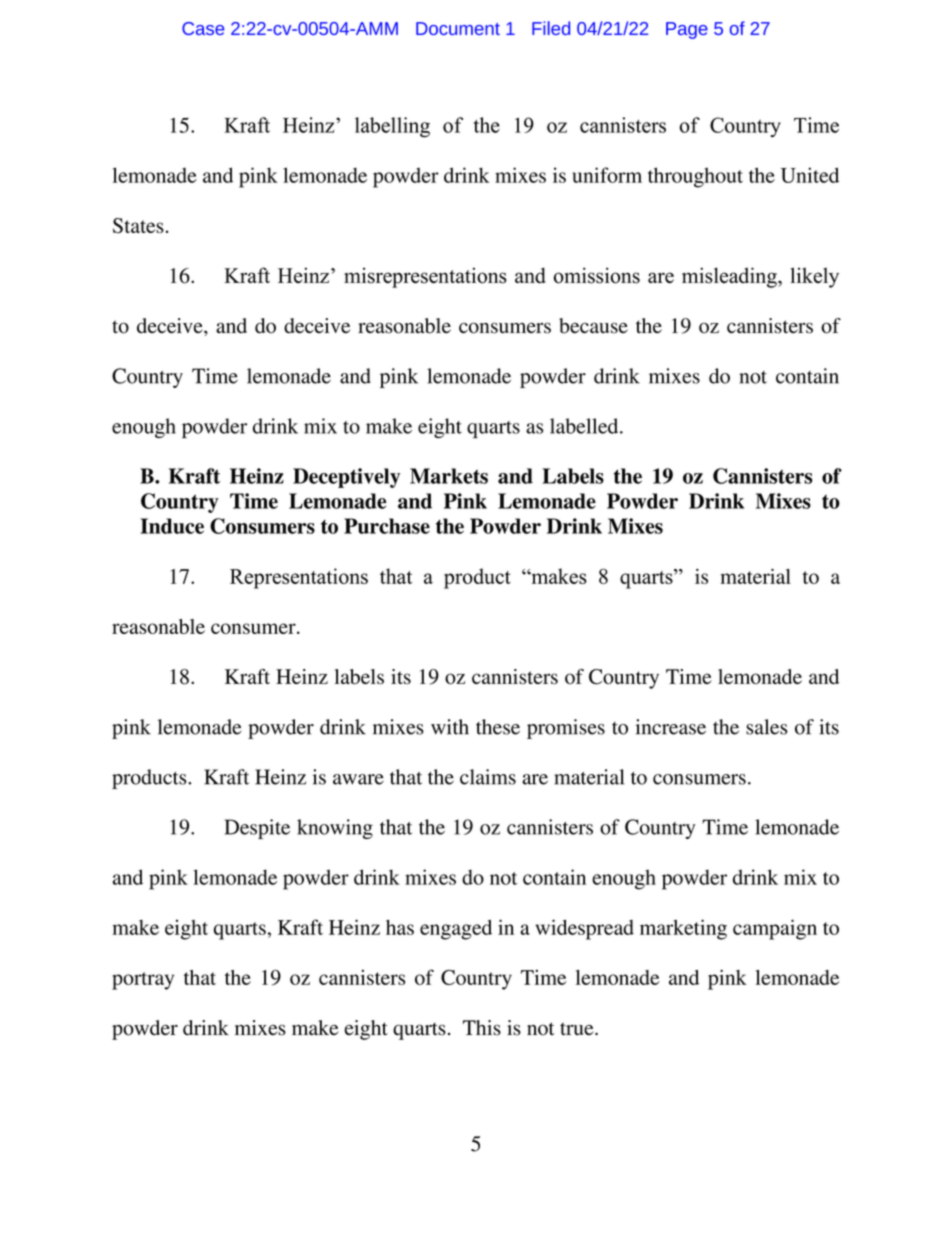  What do you see at coordinates (687, 30) in the screenshot?
I see `Page` at bounding box center [687, 30].
